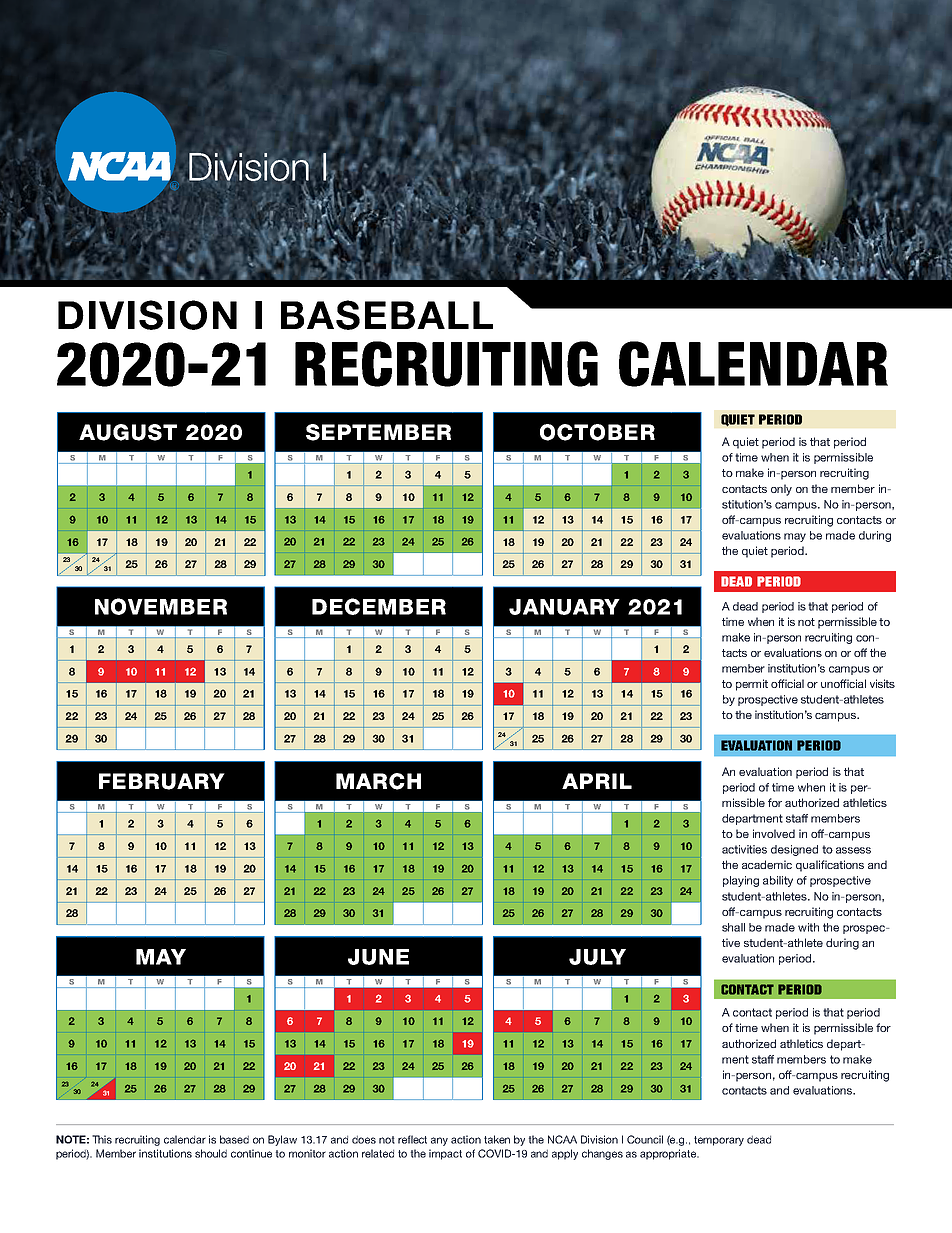  I want to click on based, so click(234, 1139).
